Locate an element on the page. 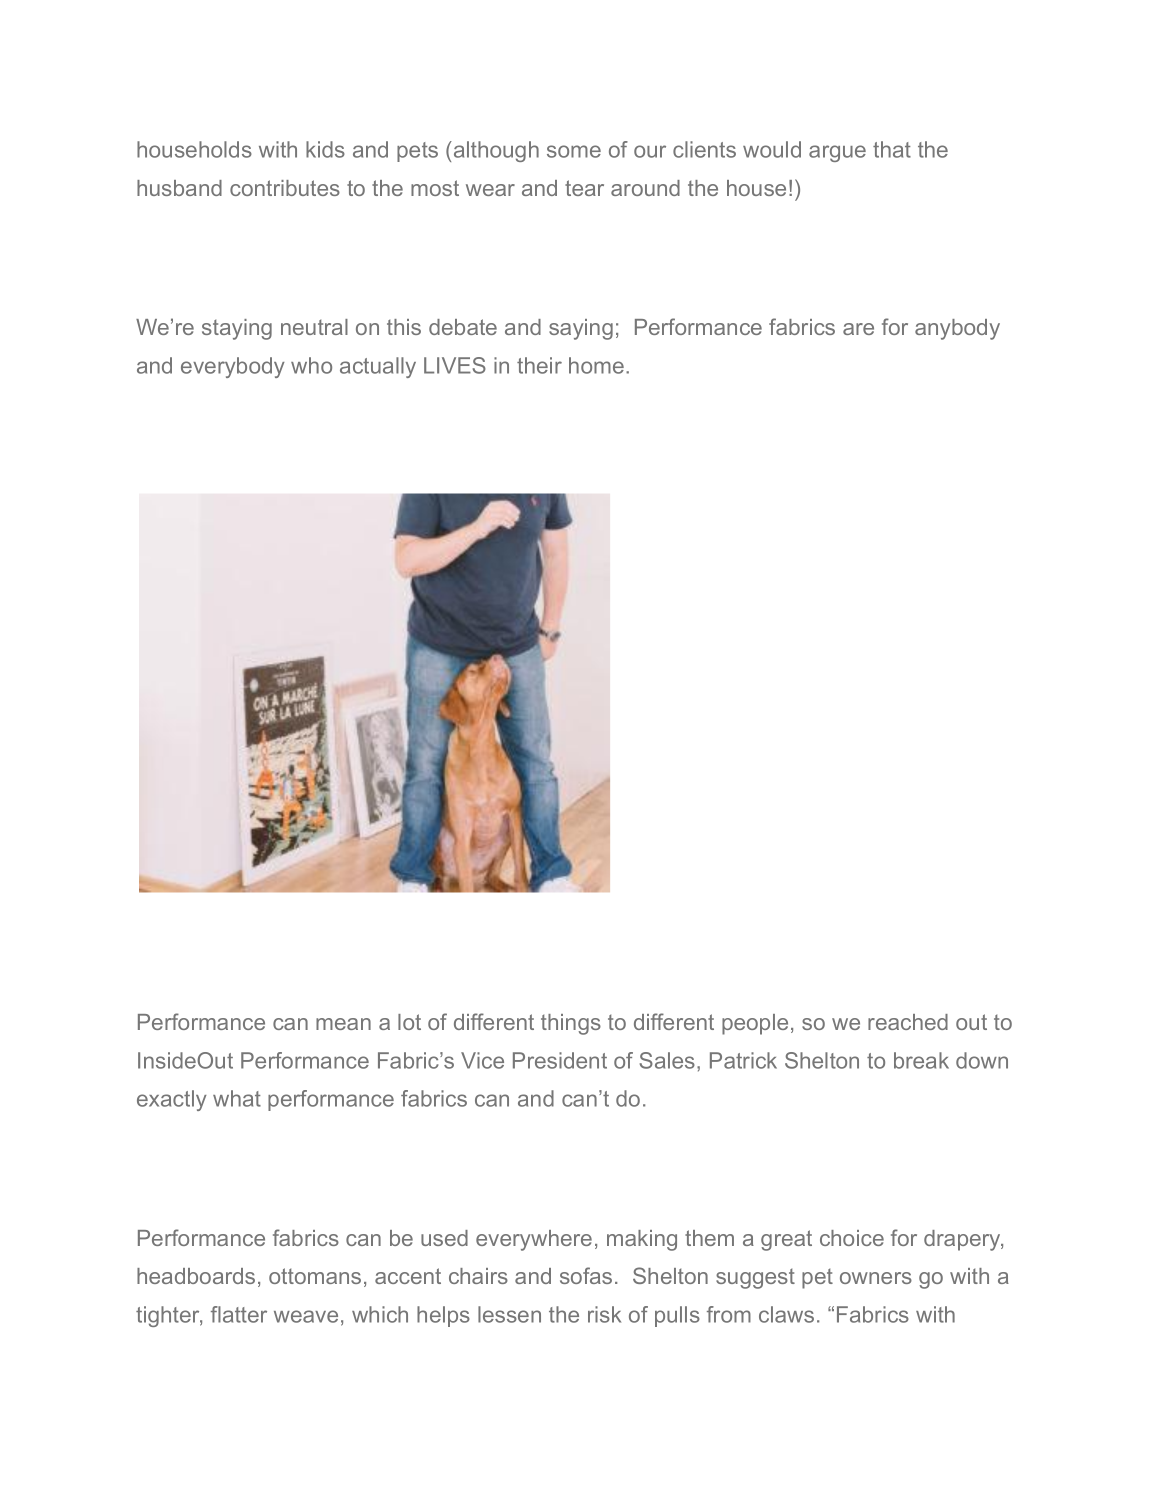 The image size is (1158, 1498). ottomans is located at coordinates (315, 1276).
